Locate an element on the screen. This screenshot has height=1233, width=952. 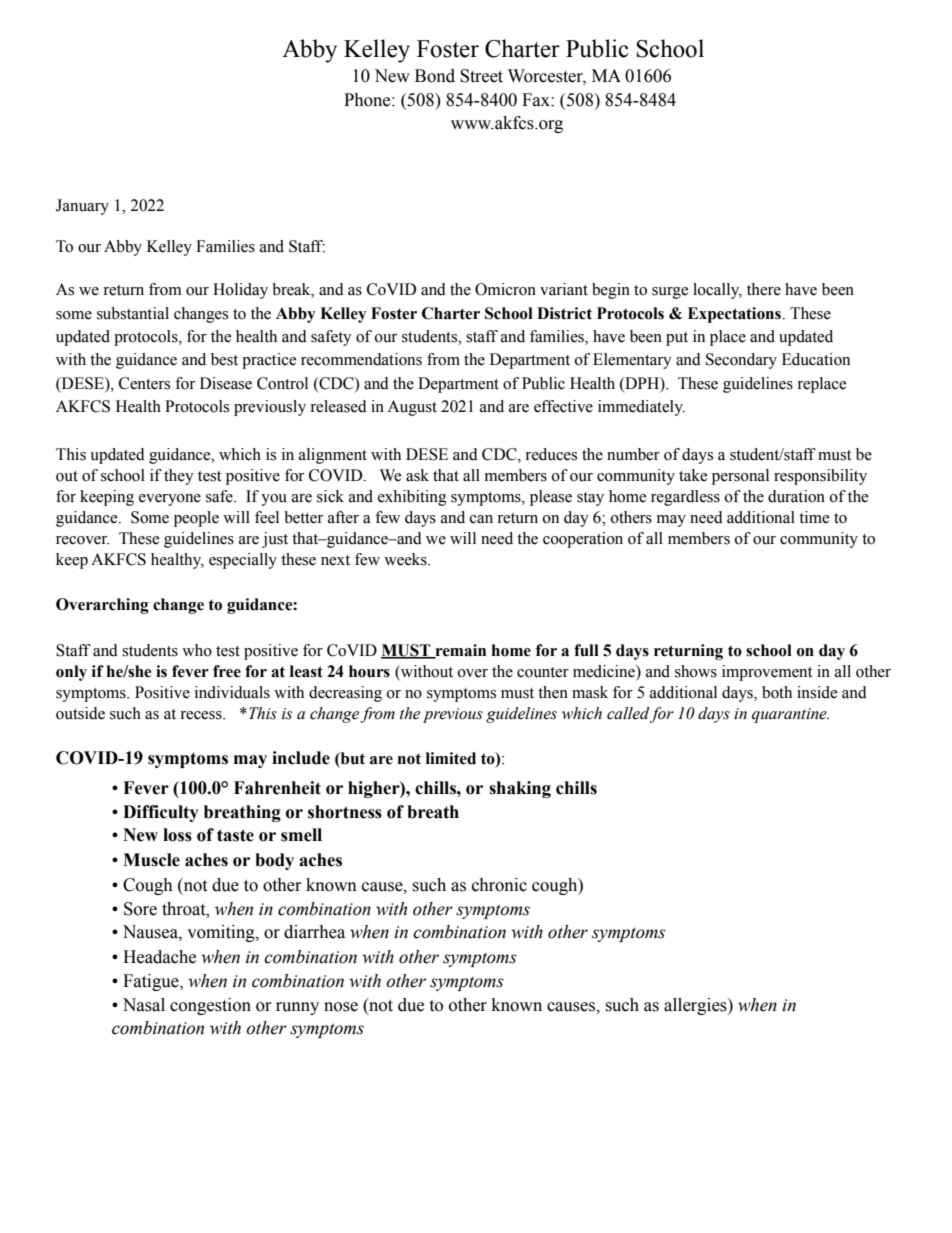
nose is located at coordinates (341, 1007).
